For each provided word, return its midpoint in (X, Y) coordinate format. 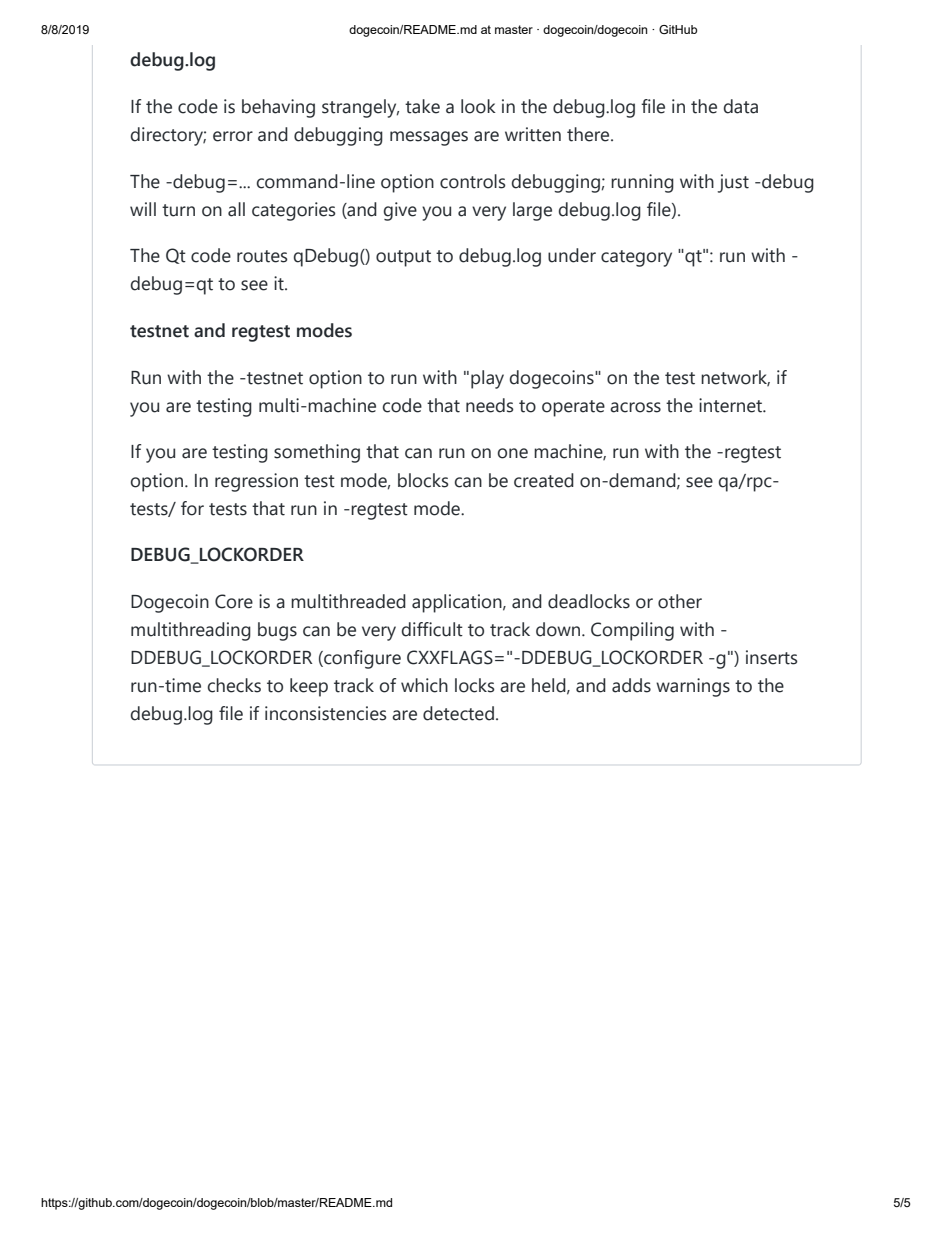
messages (429, 138)
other (680, 601)
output (403, 258)
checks (234, 685)
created (544, 480)
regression (256, 482)
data (741, 106)
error (233, 136)
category (636, 258)
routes (262, 256)
